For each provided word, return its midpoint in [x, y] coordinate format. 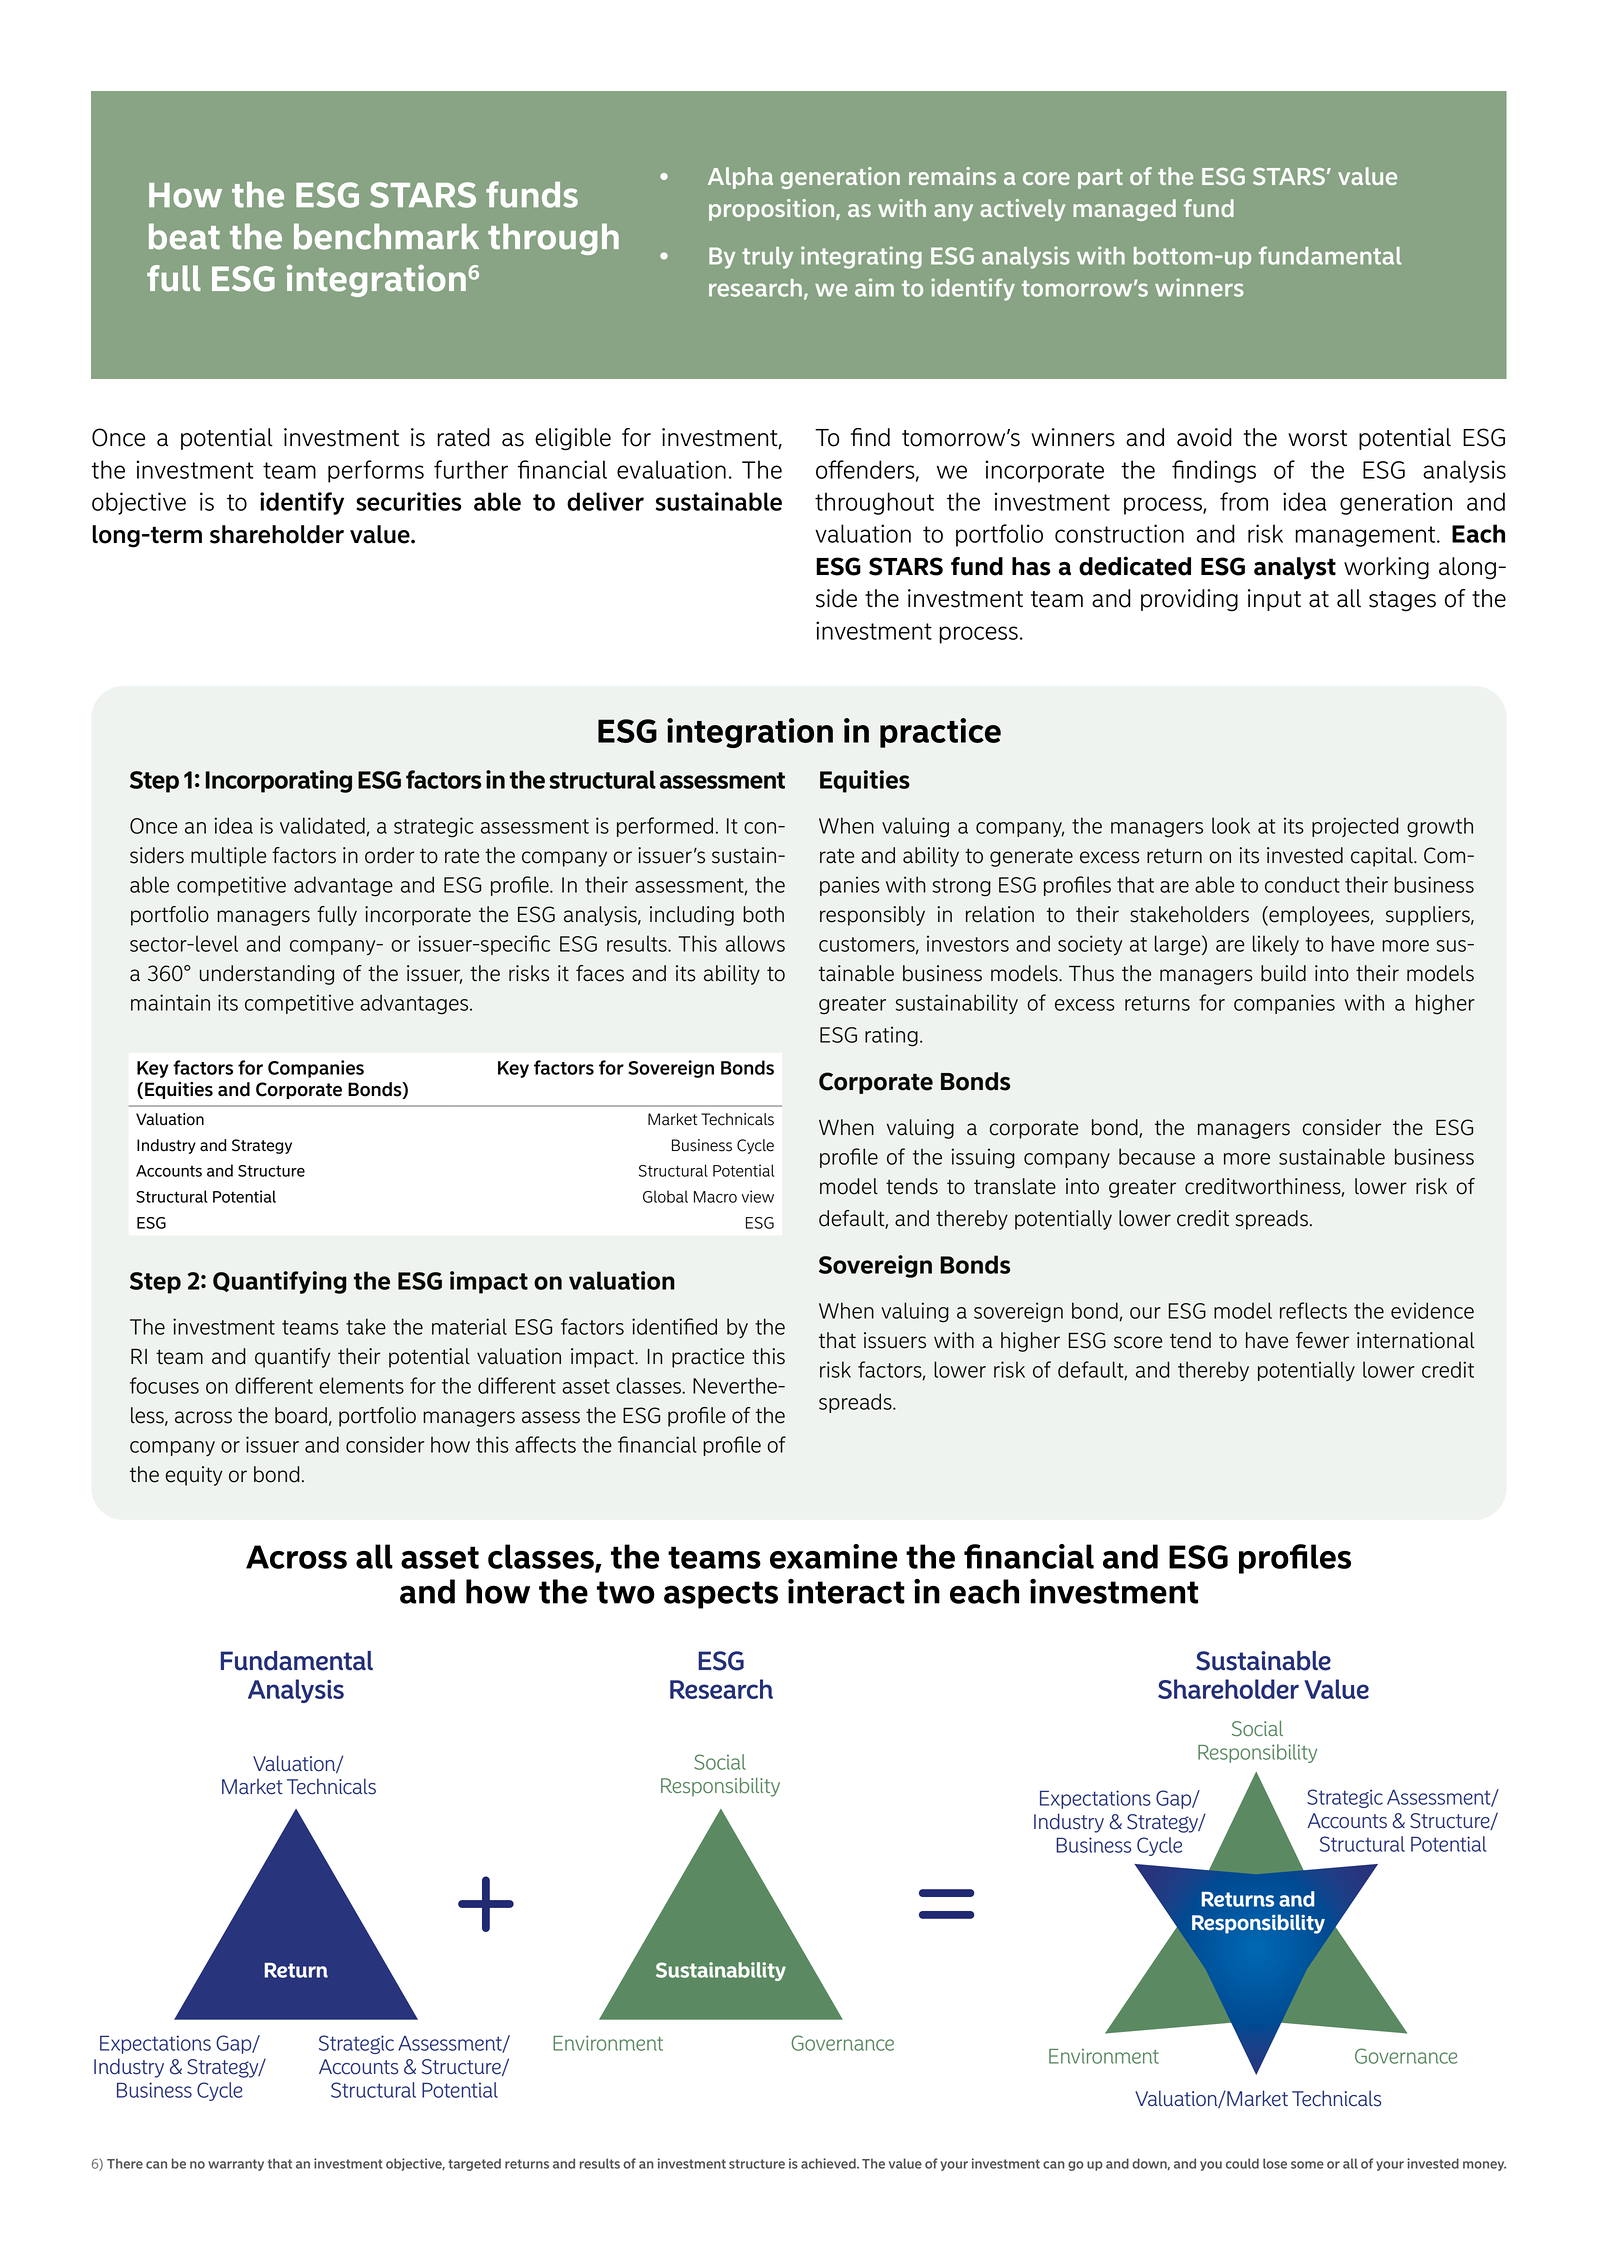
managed [1124, 210]
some [1307, 2165]
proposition [773, 210]
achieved [829, 2163]
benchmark [386, 236]
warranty [236, 2165]
